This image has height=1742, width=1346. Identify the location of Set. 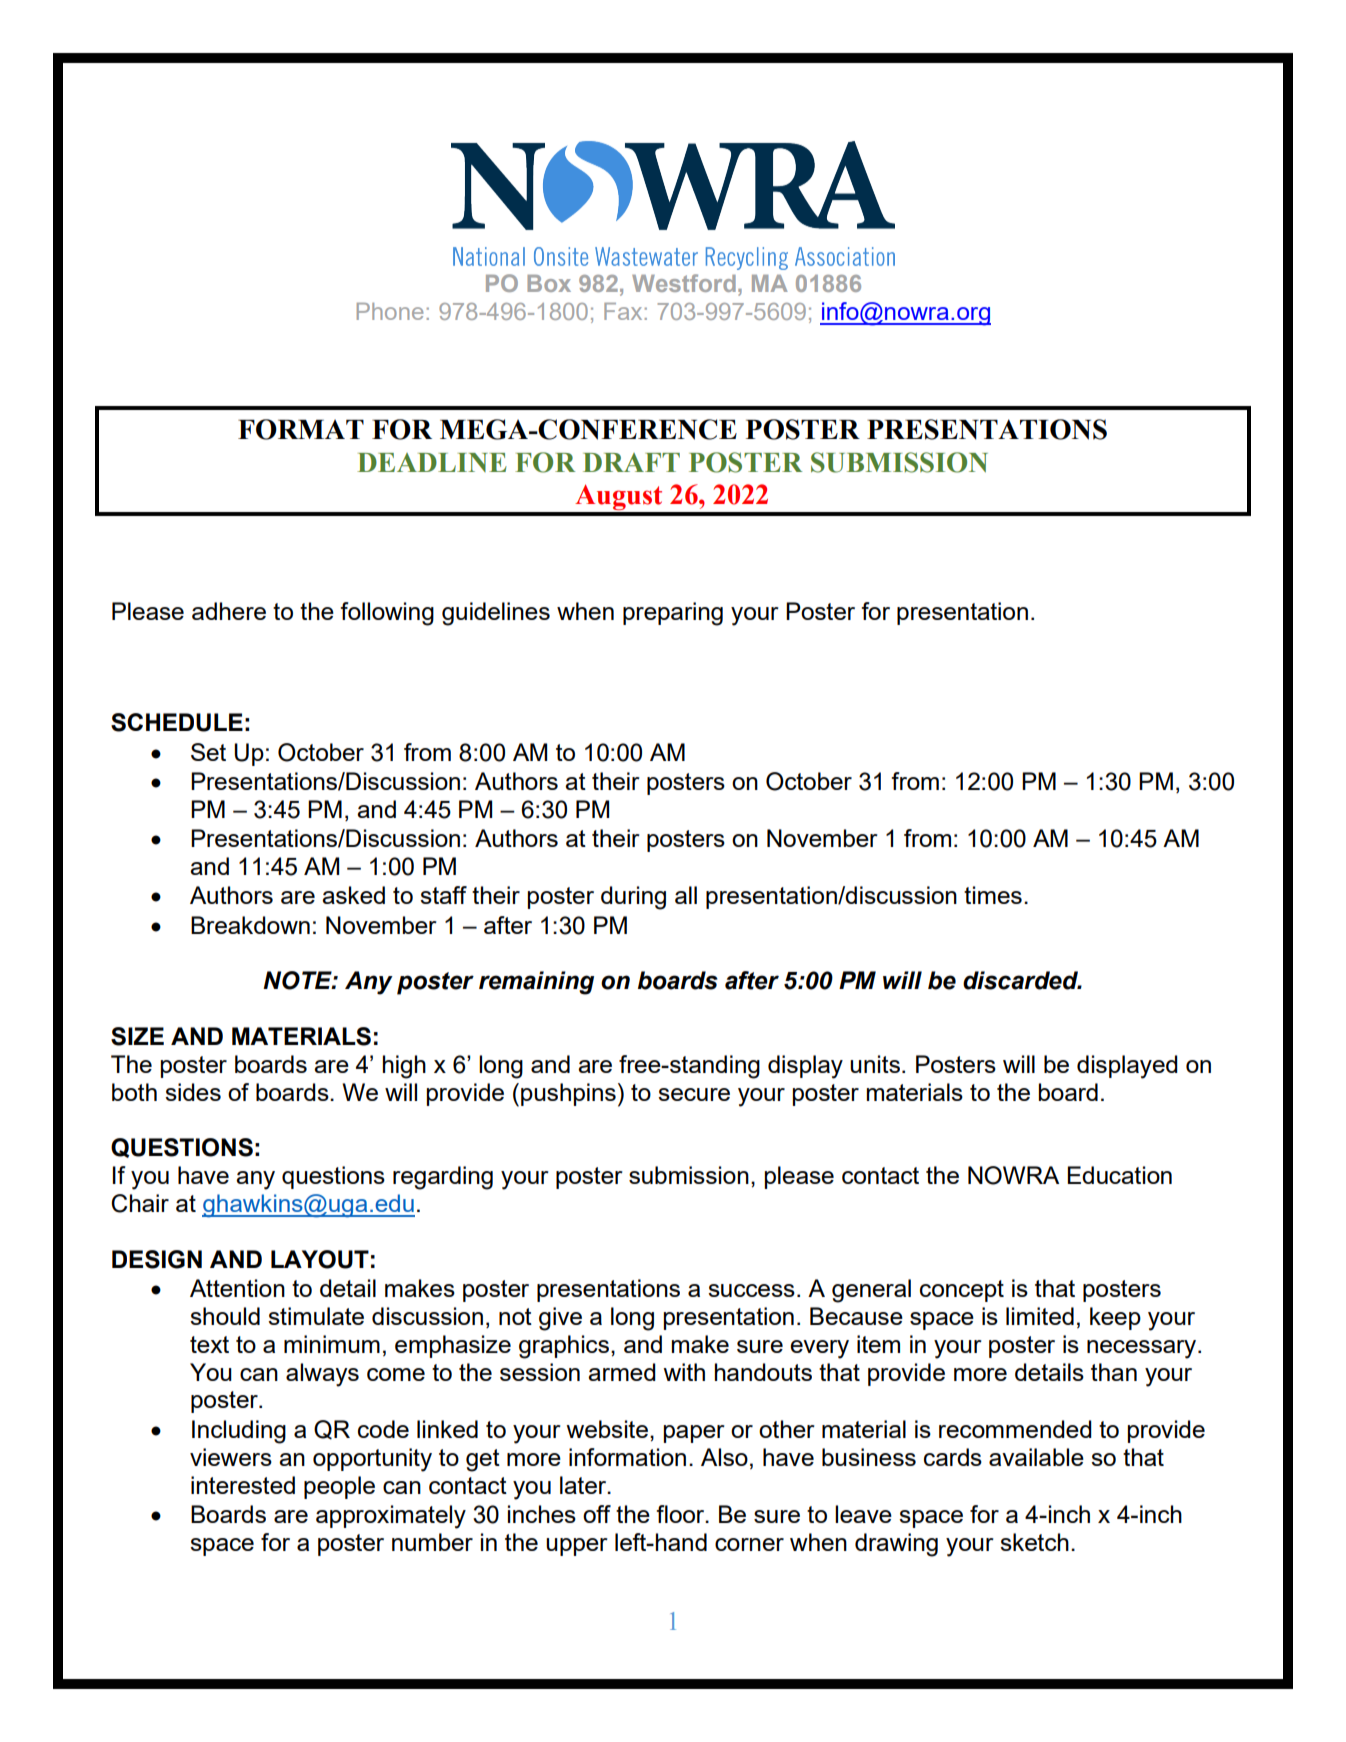
(208, 752).
